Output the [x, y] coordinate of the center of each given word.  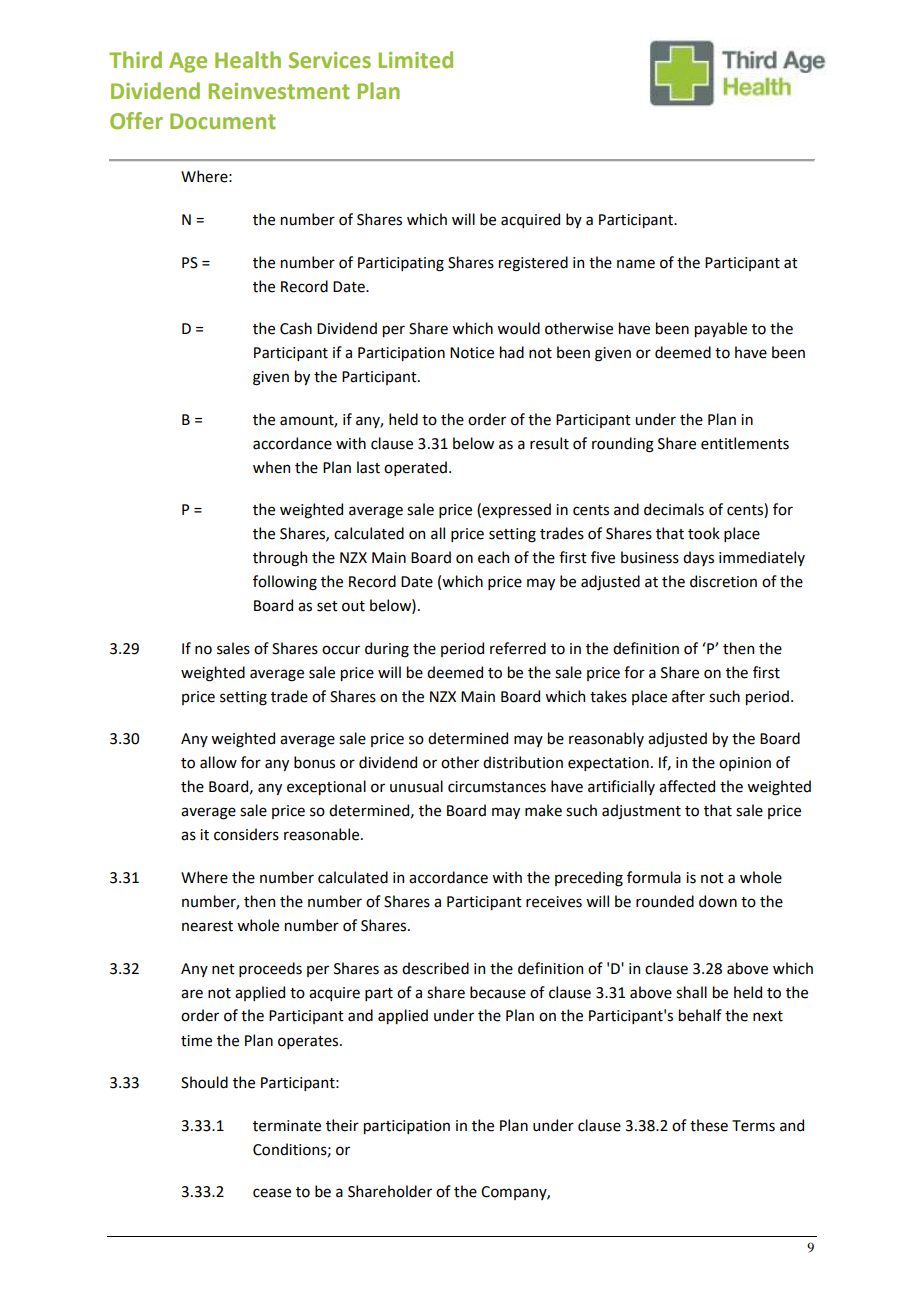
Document [223, 121]
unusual [416, 786]
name [636, 264]
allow [218, 762]
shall [691, 992]
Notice [472, 353]
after [688, 696]
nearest [207, 926]
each [493, 557]
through [280, 559]
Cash [296, 328]
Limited [415, 60]
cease [272, 1193]
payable [721, 329]
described [435, 968]
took [704, 533]
